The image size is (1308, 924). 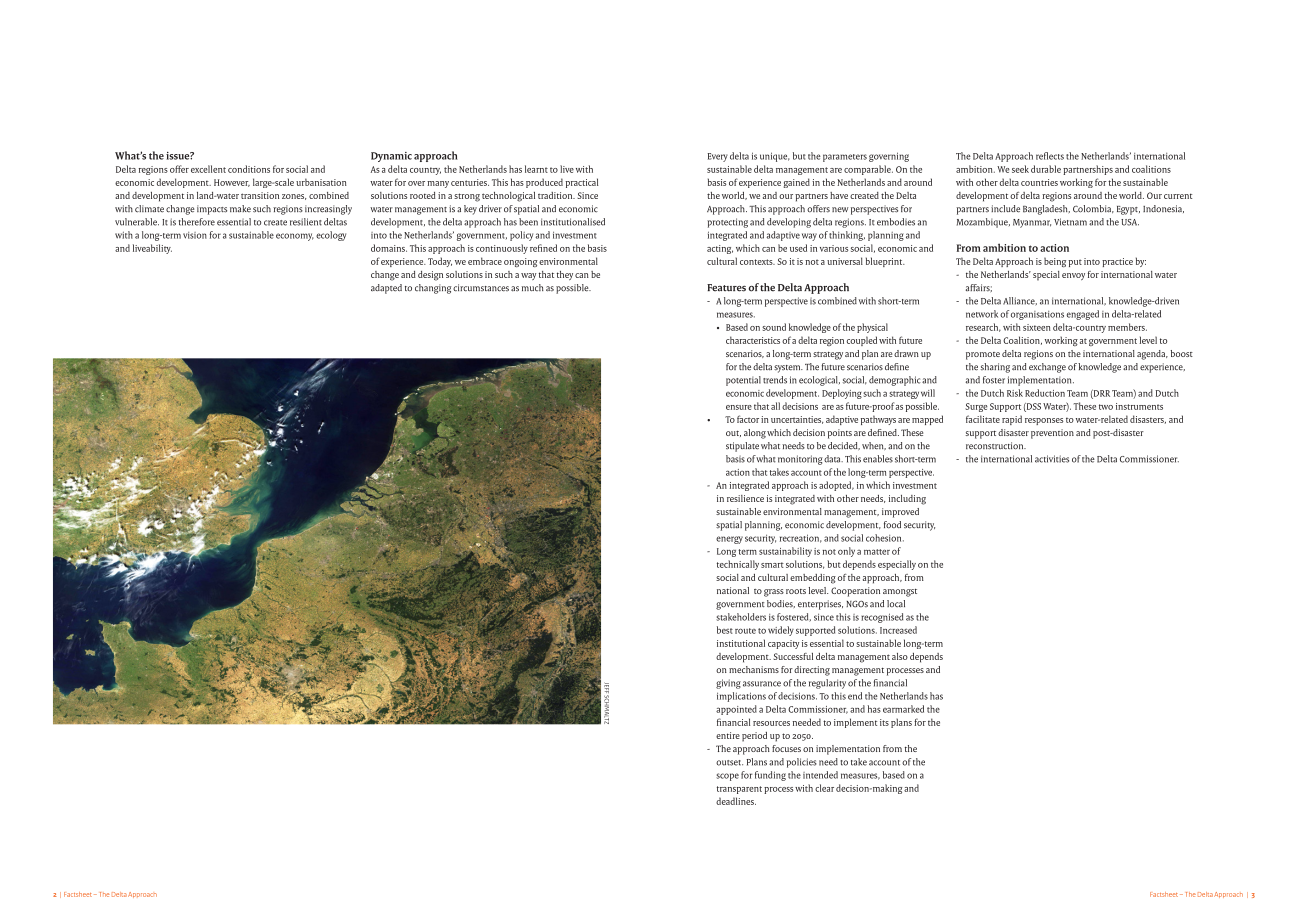 I want to click on also, so click(x=900, y=656).
